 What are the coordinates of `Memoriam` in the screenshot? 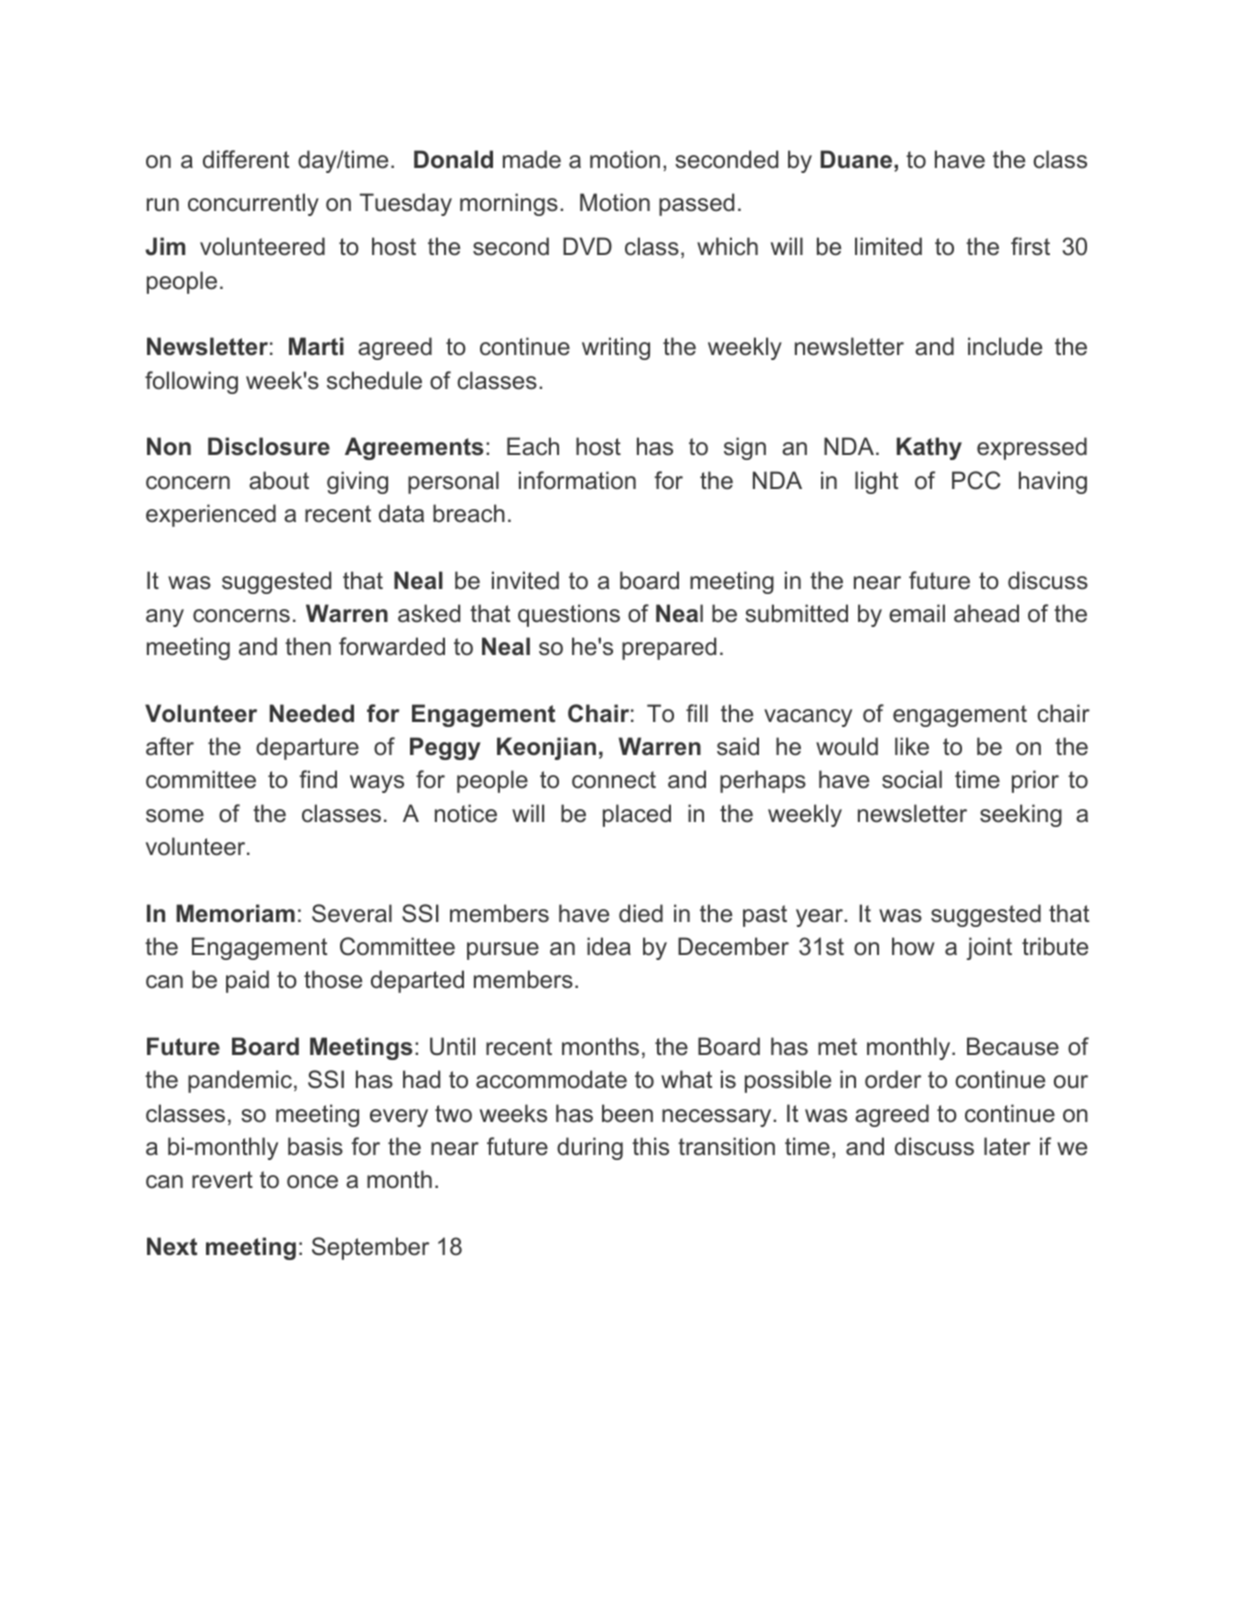 It's located at (235, 913).
